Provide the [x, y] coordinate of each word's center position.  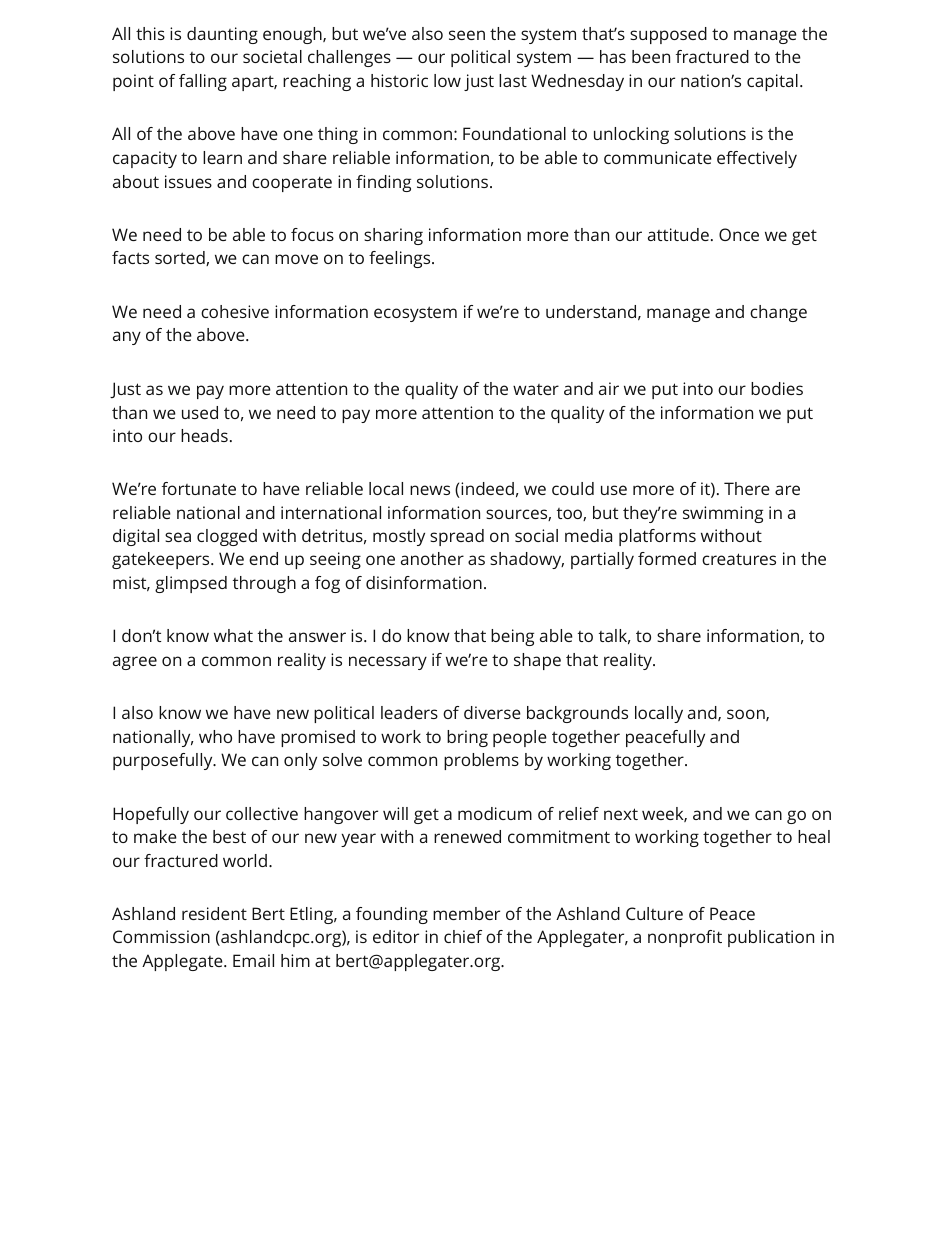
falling [203, 82]
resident [214, 913]
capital [772, 82]
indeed [486, 490]
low [447, 80]
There [747, 488]
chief [463, 936]
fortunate [199, 488]
